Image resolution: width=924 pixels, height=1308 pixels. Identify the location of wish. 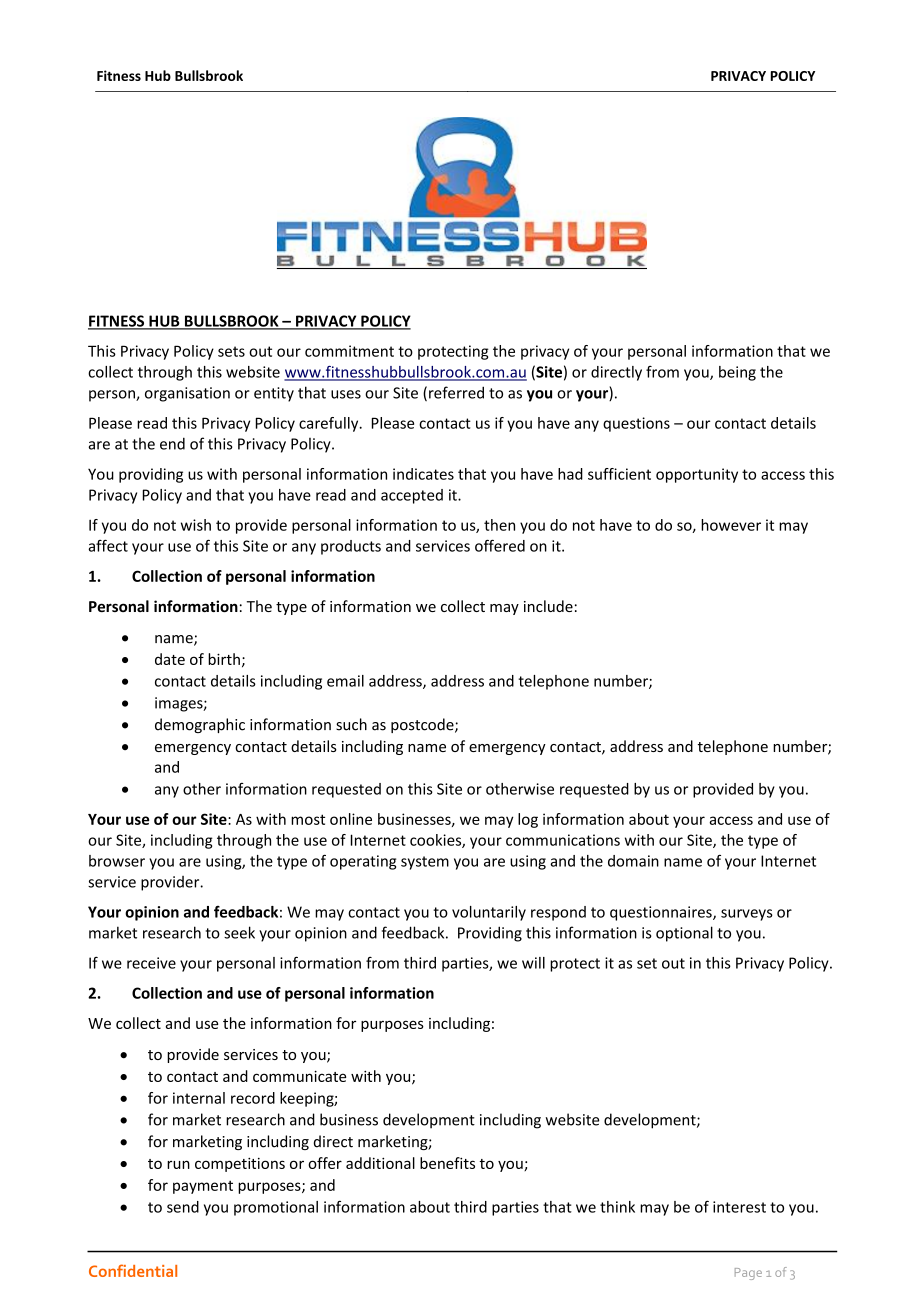
(196, 525).
